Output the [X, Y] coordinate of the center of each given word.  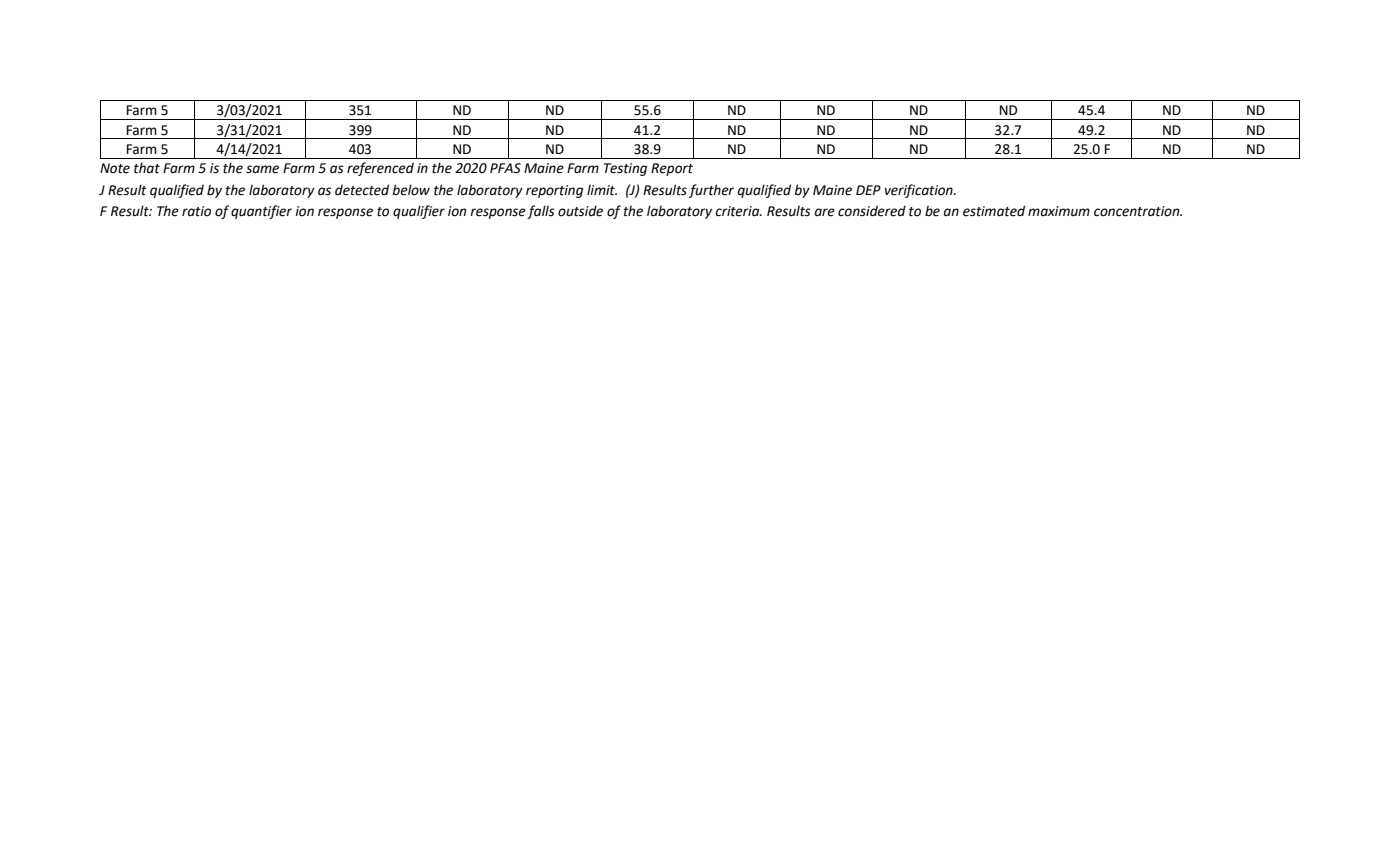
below [411, 190]
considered [872, 211]
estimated [994, 211]
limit [602, 190]
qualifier [419, 212]
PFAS [505, 168]
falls [541, 212]
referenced [380, 169]
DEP [868, 190]
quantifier [261, 212]
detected [362, 190]
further [711, 191]
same [262, 169]
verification [920, 191]
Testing [625, 169]
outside [580, 211]
